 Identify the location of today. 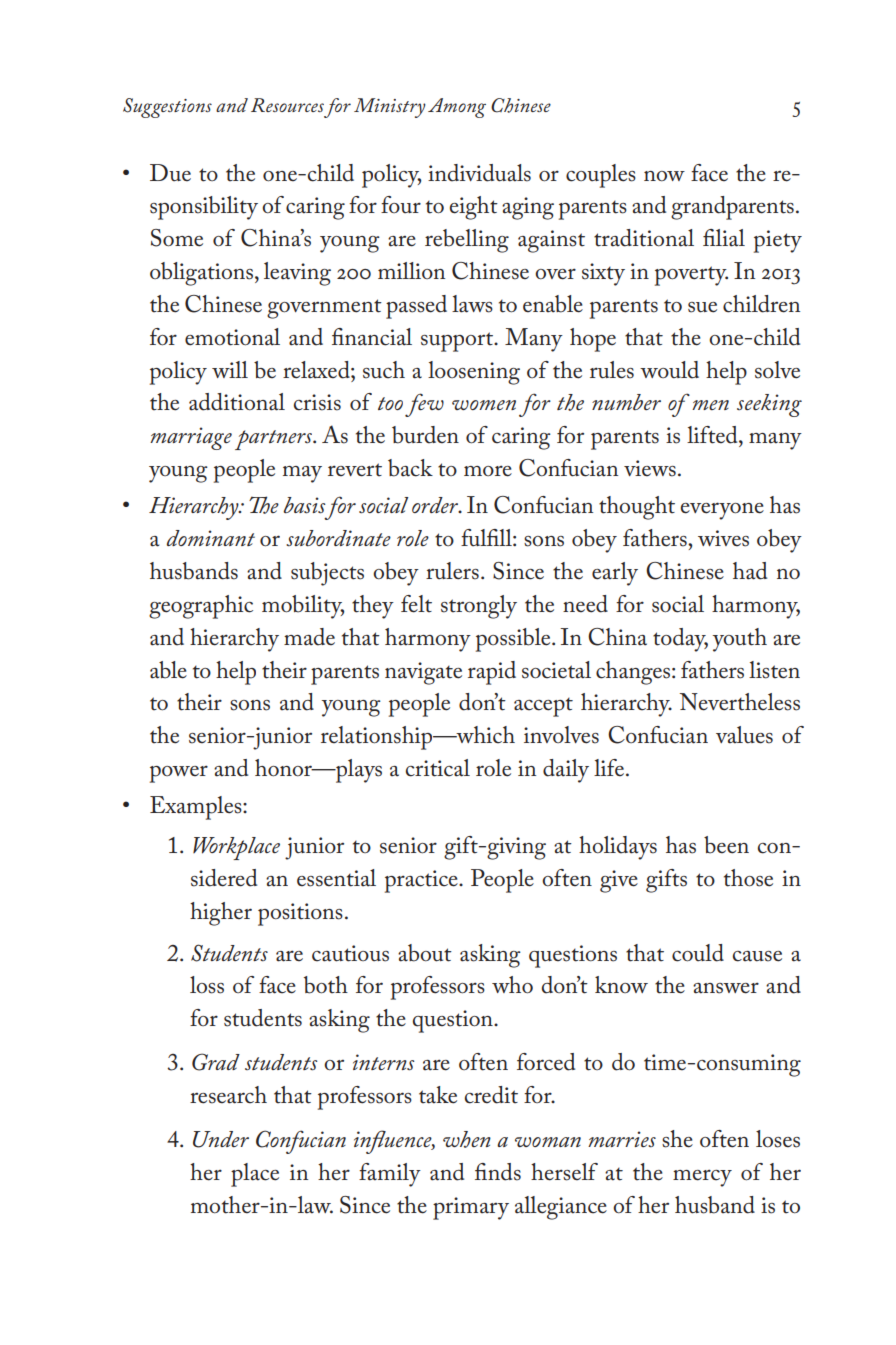
(680, 640).
